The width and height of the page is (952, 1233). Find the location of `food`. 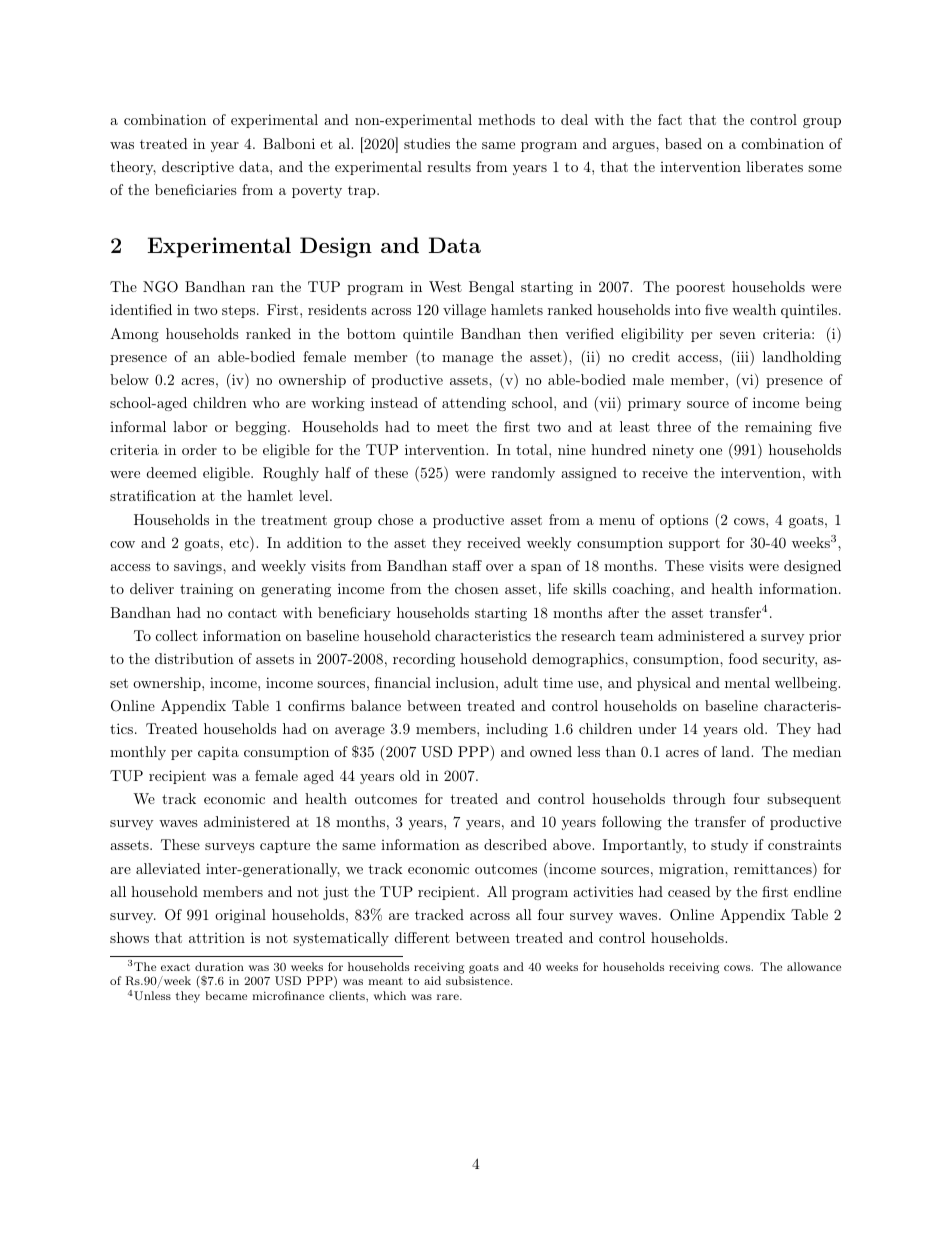

food is located at coordinates (743, 658).
